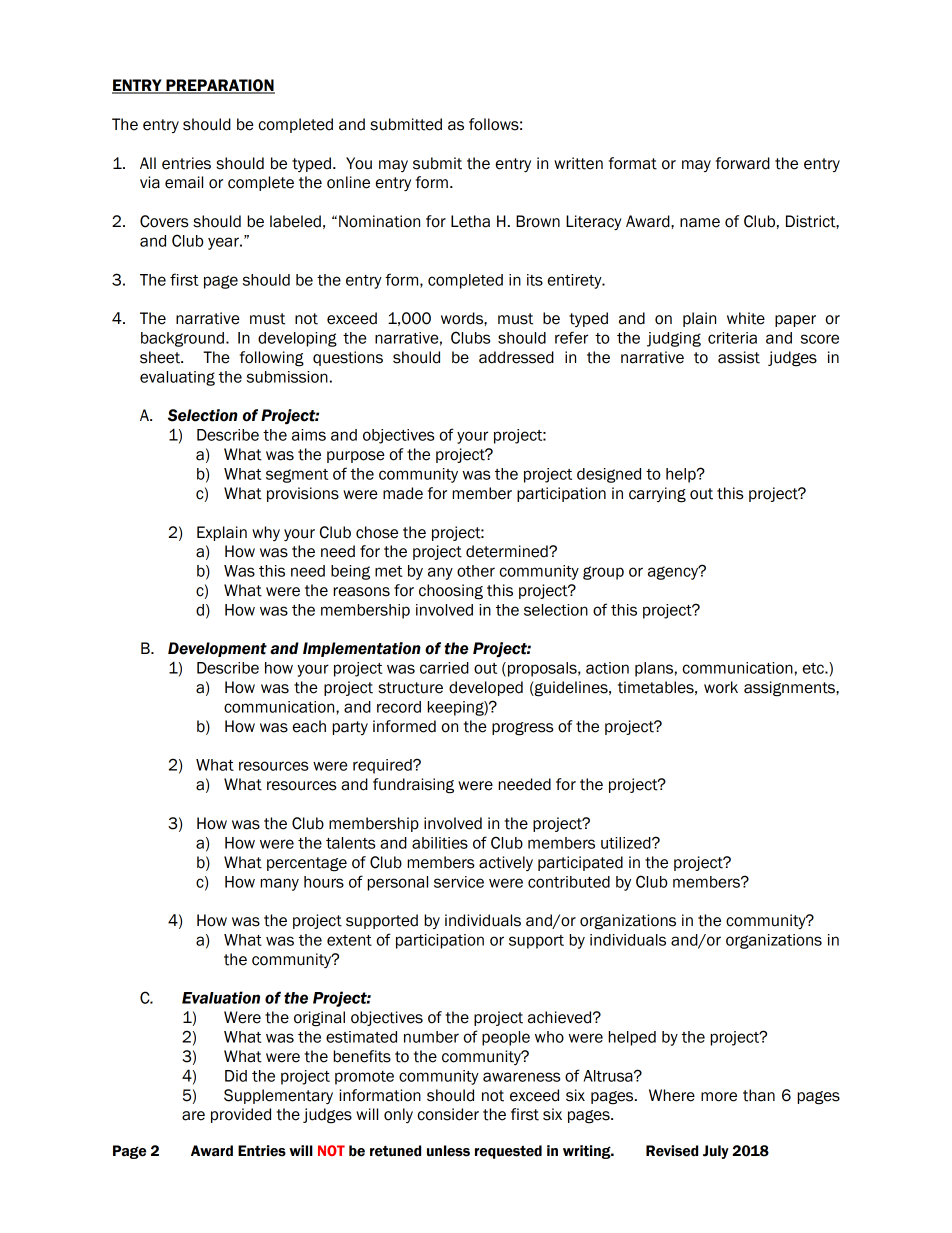 The image size is (952, 1233). I want to click on provided, so click(241, 1115).
